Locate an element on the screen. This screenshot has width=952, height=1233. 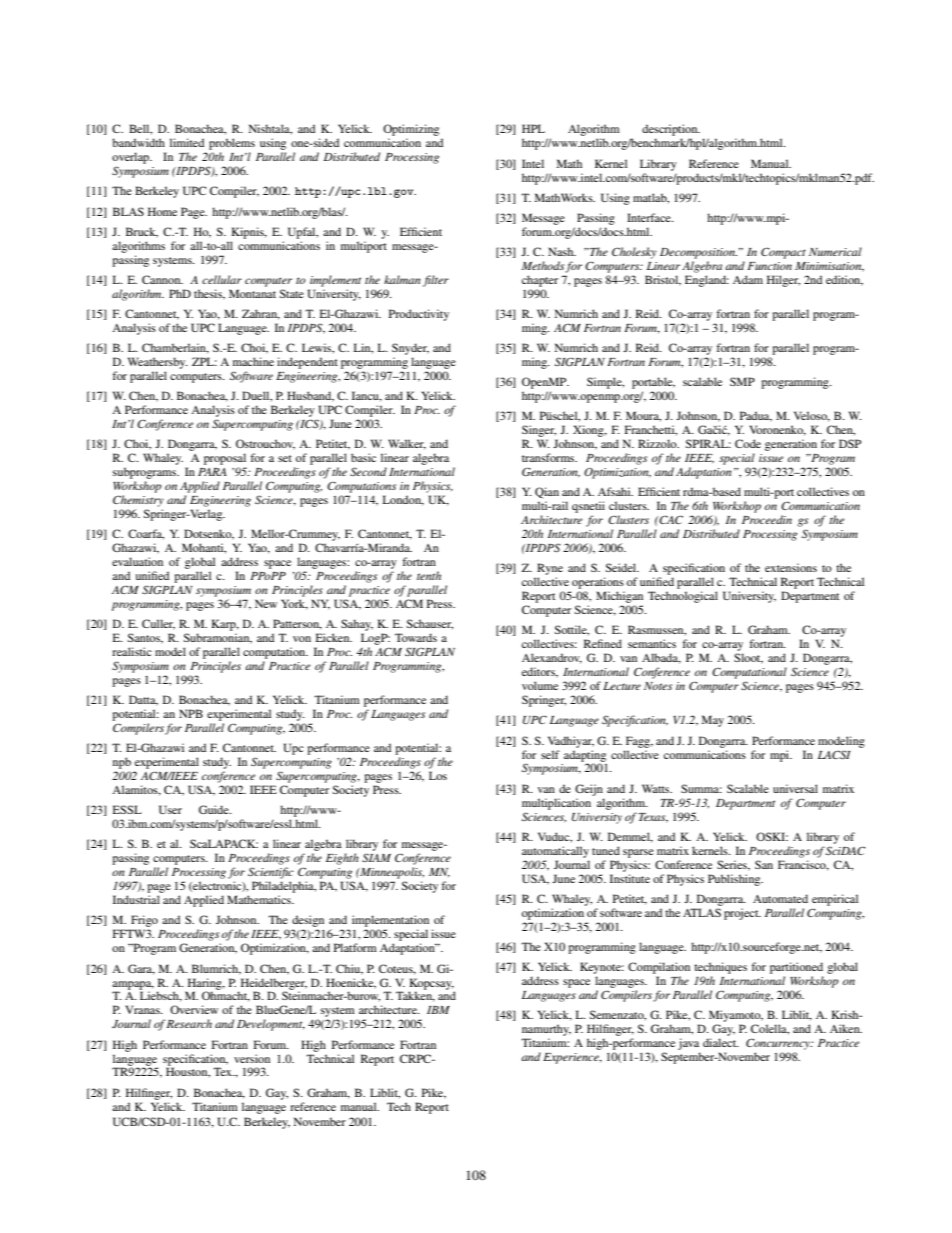
New is located at coordinates (266, 603).
